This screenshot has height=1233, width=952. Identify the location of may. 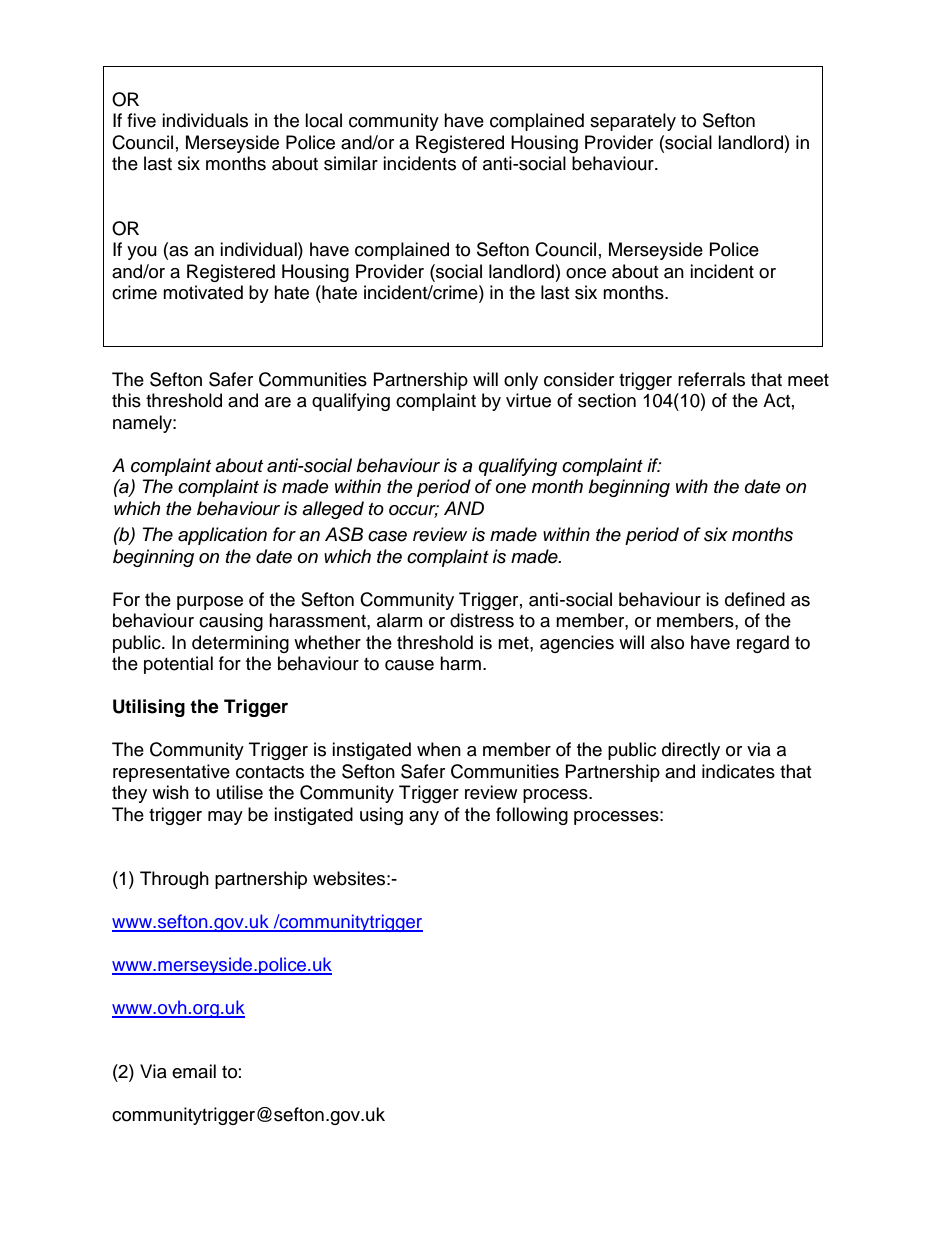
(225, 818).
